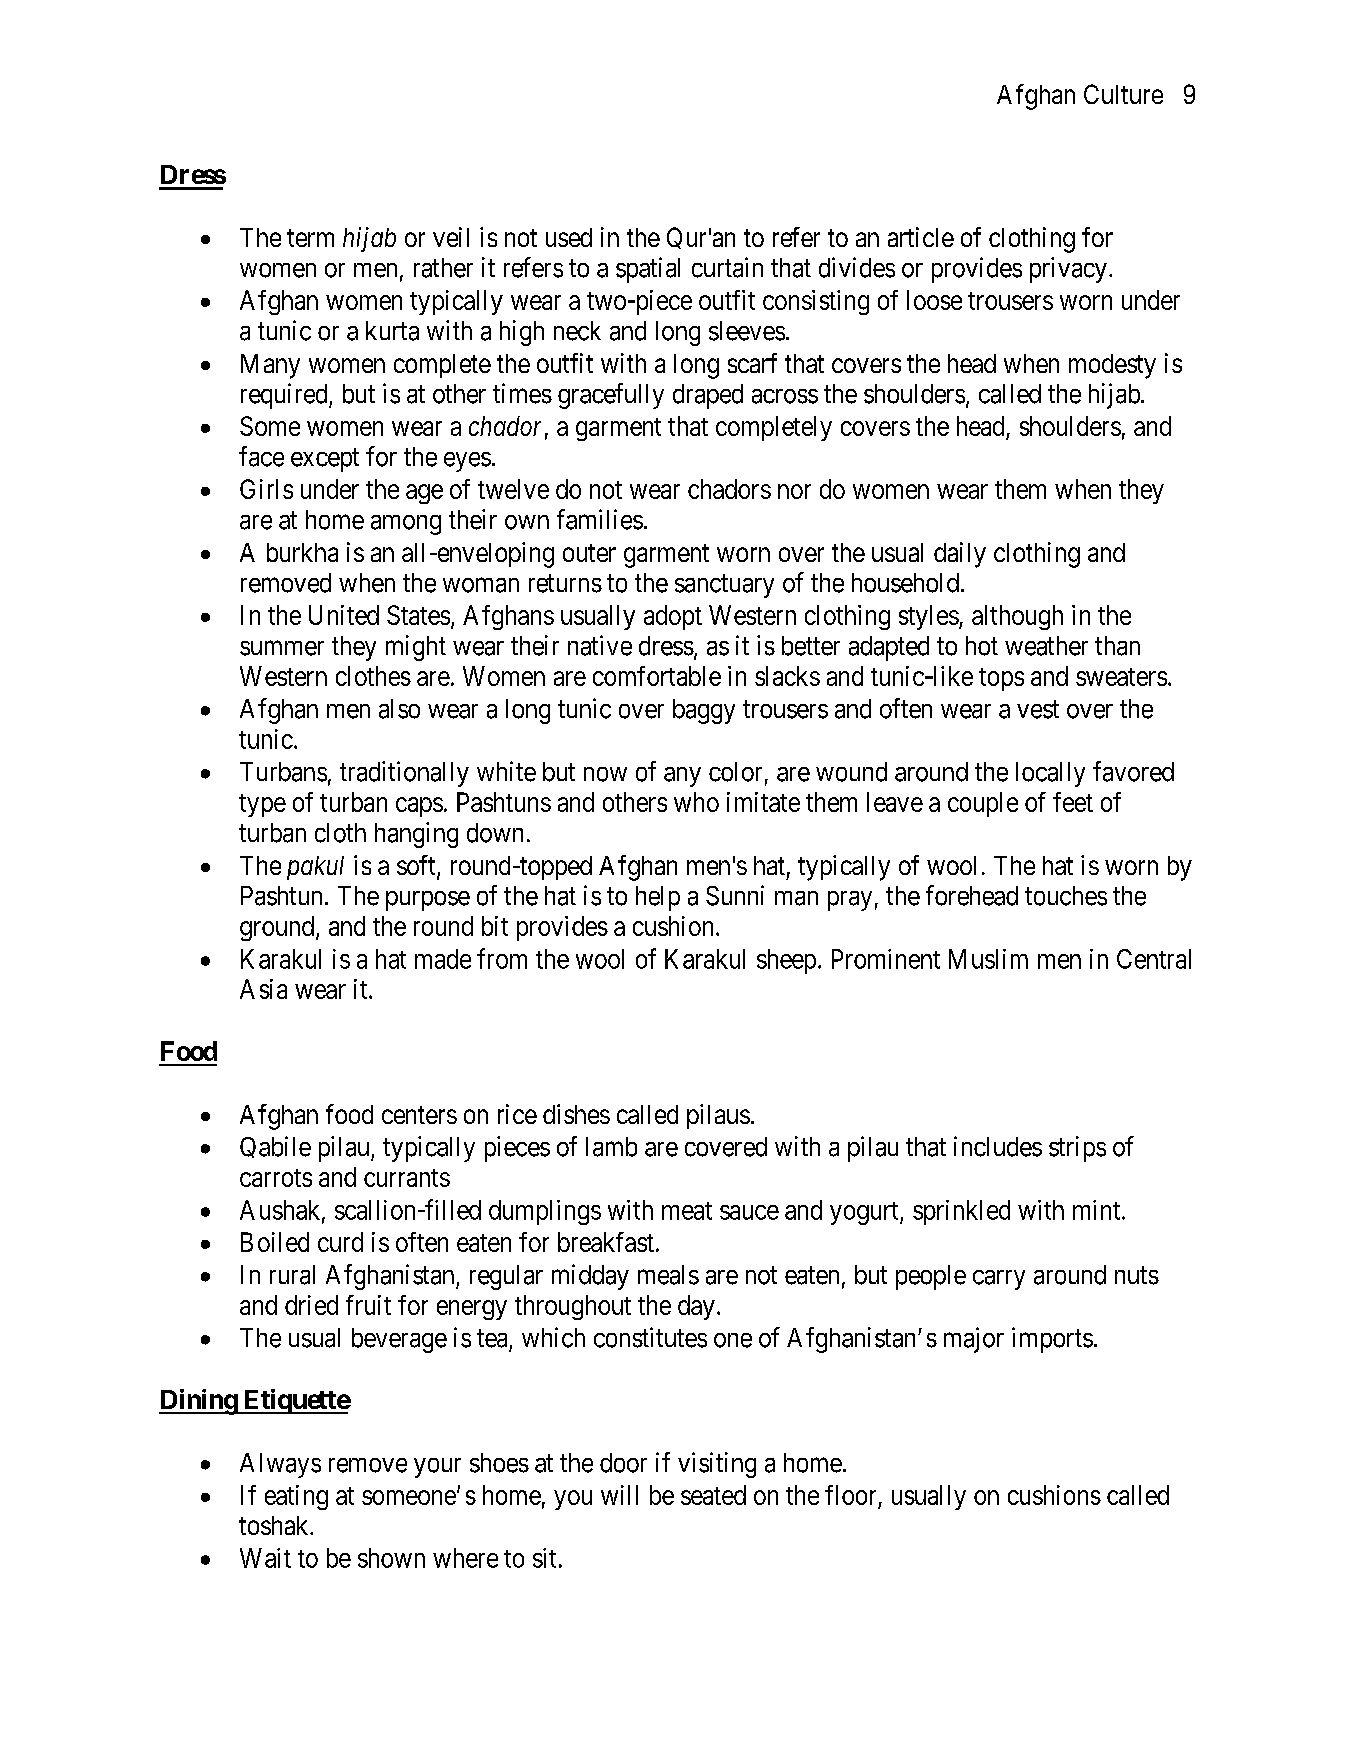 This screenshot has height=1753, width=1355. What do you see at coordinates (1123, 94) in the screenshot?
I see `Culture` at bounding box center [1123, 94].
